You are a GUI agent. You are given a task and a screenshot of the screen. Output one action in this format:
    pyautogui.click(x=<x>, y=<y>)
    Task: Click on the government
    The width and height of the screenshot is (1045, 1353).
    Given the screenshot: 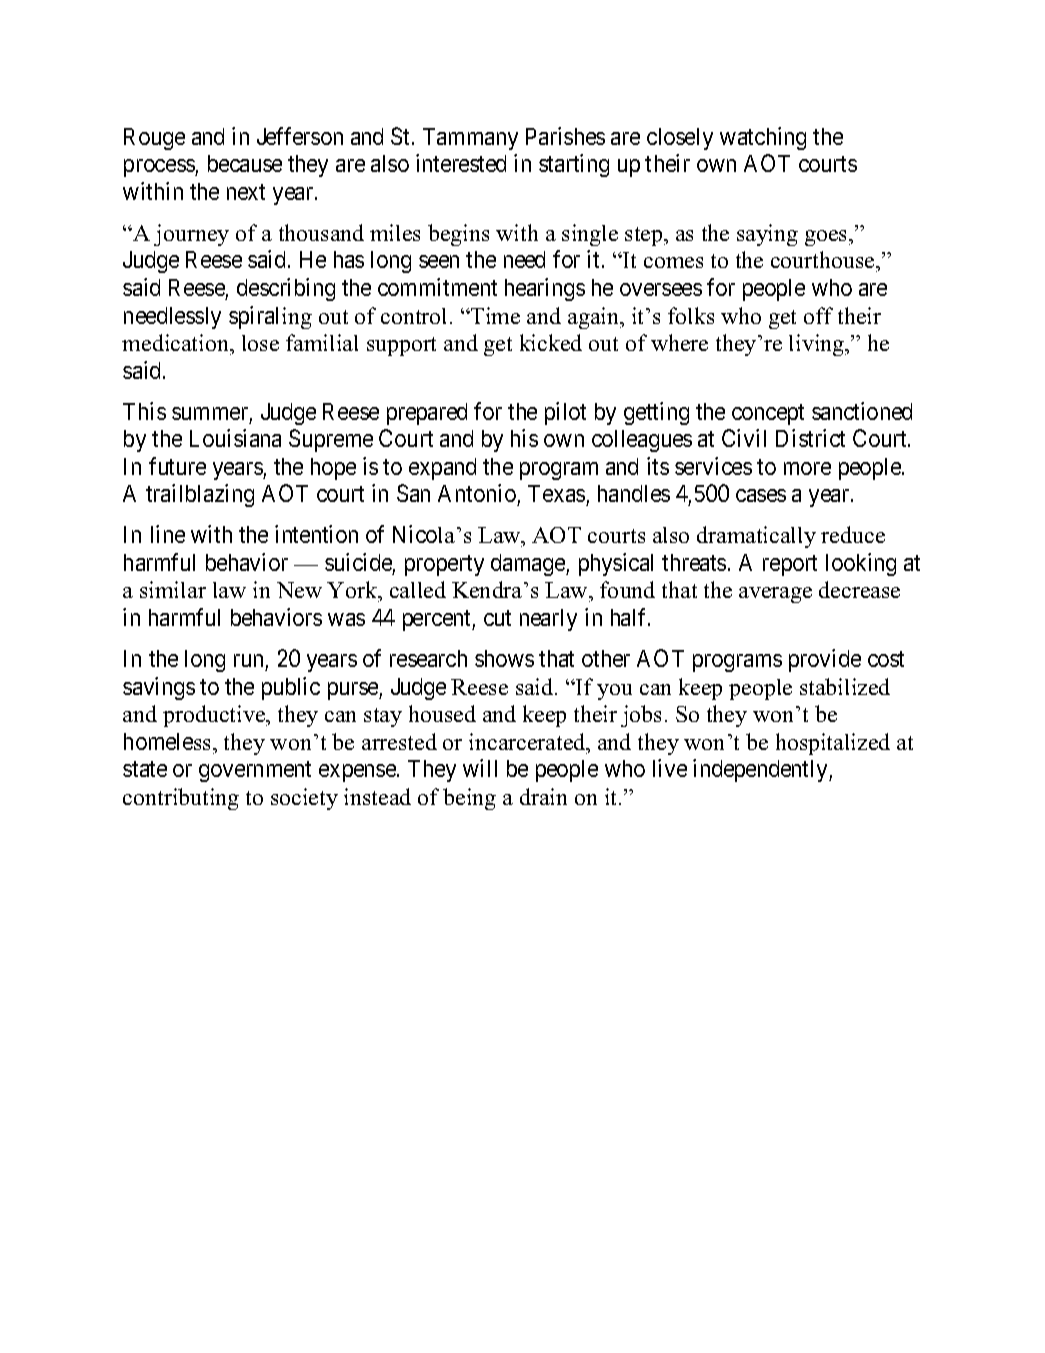 What is the action you would take?
    pyautogui.click(x=255, y=771)
